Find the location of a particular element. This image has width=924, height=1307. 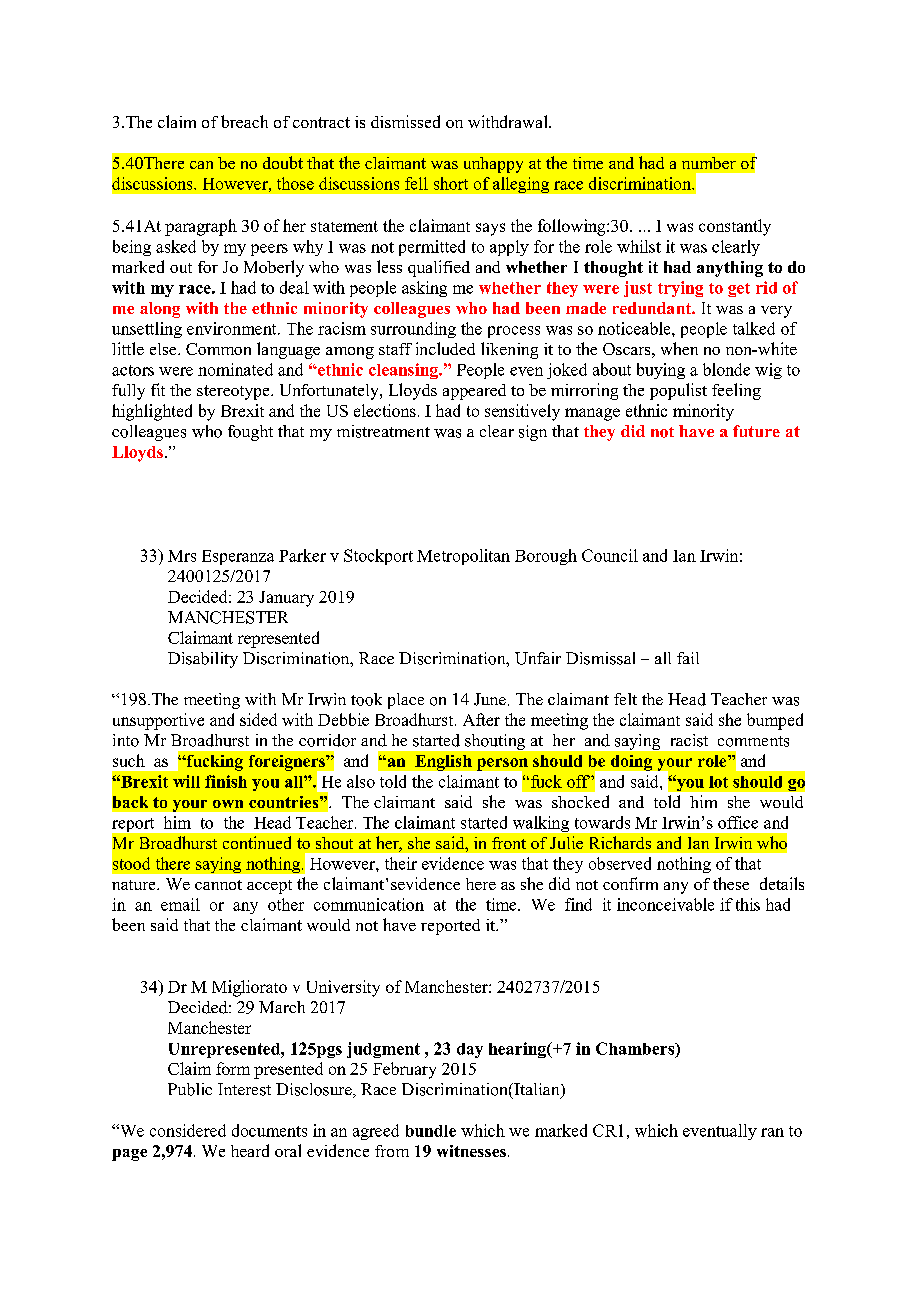

June is located at coordinates (490, 699).
